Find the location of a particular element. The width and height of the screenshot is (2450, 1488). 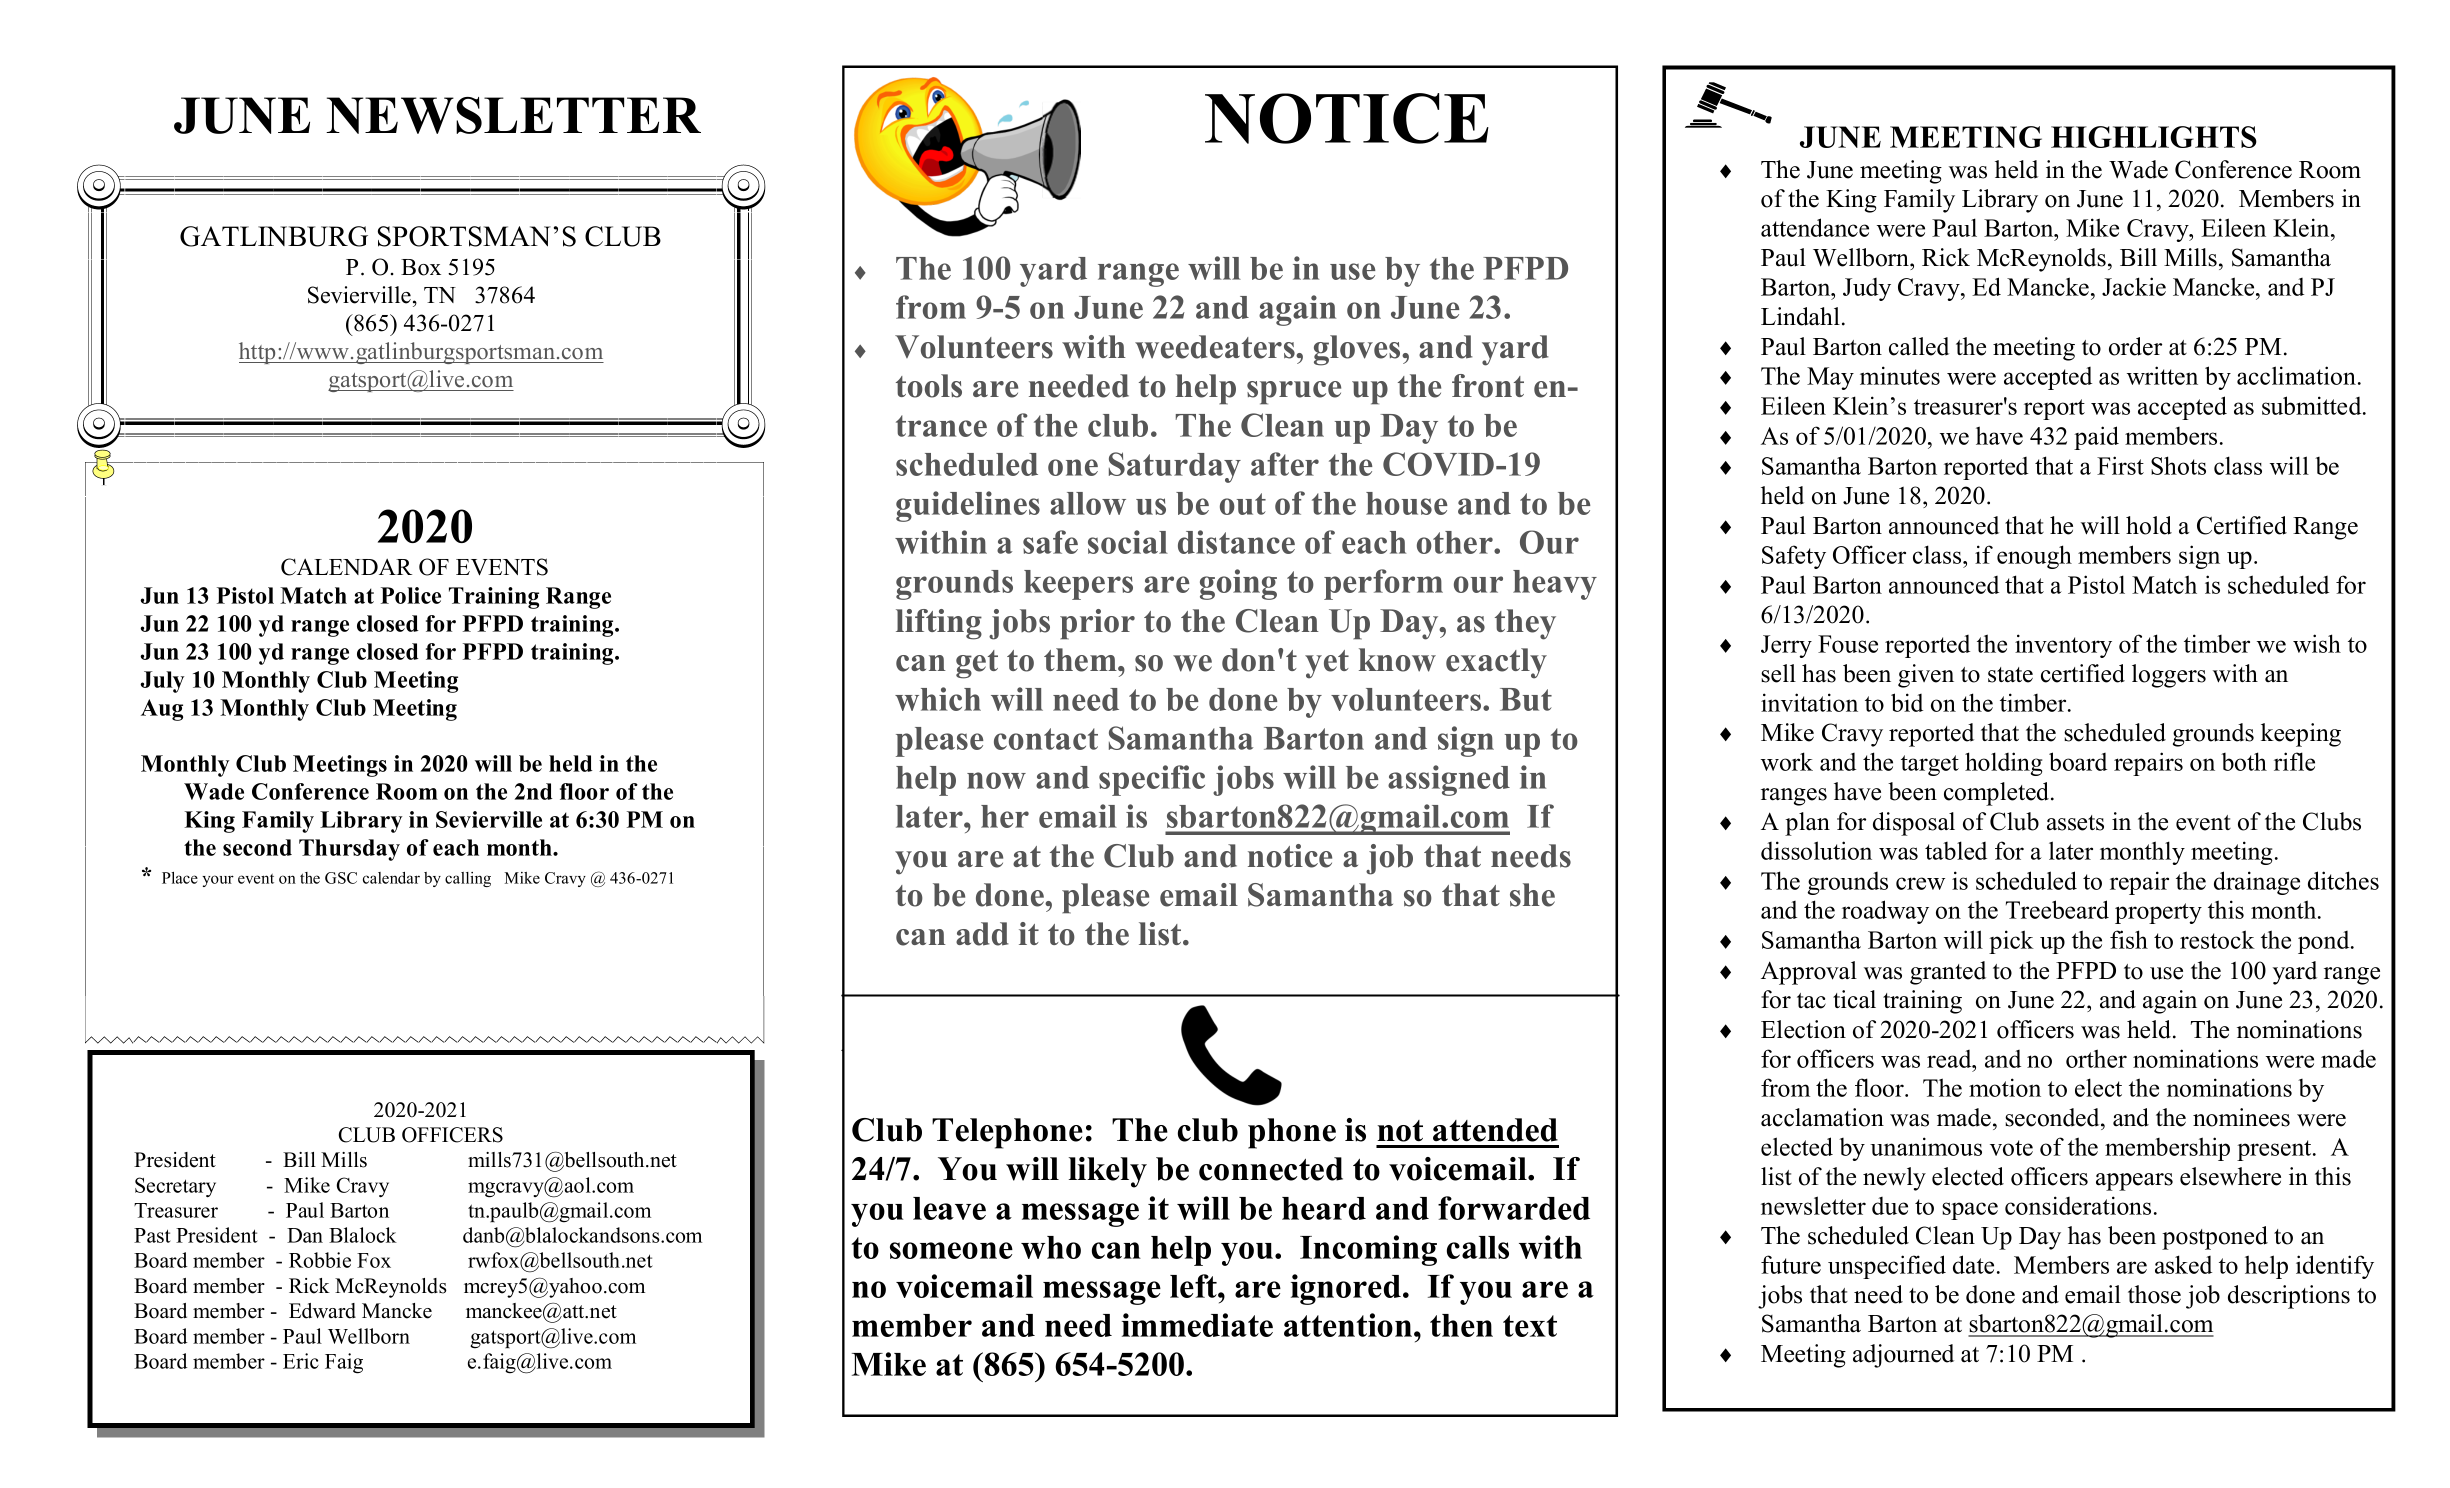

distance is located at coordinates (1236, 542).
